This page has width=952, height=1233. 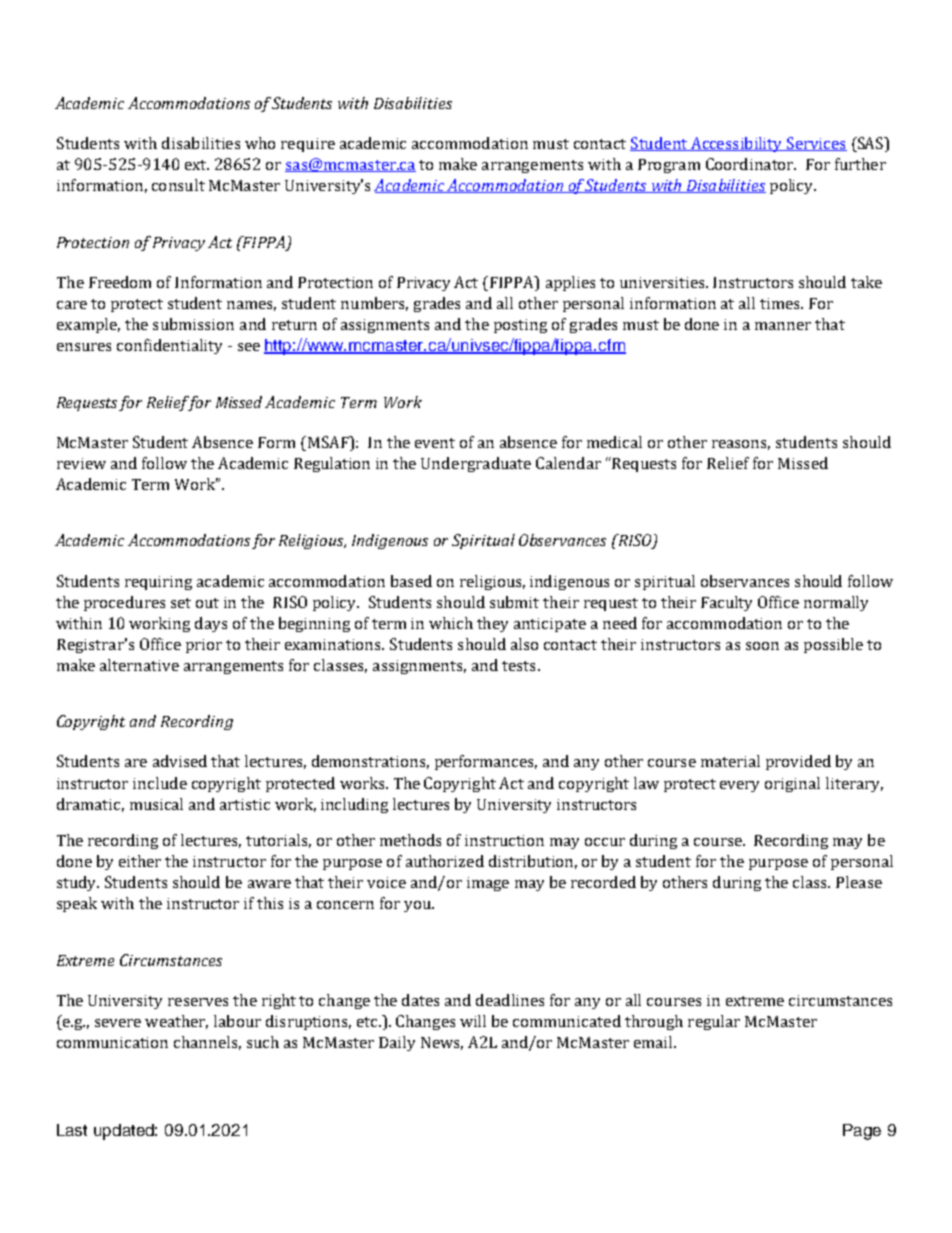 I want to click on prior, so click(x=204, y=646).
